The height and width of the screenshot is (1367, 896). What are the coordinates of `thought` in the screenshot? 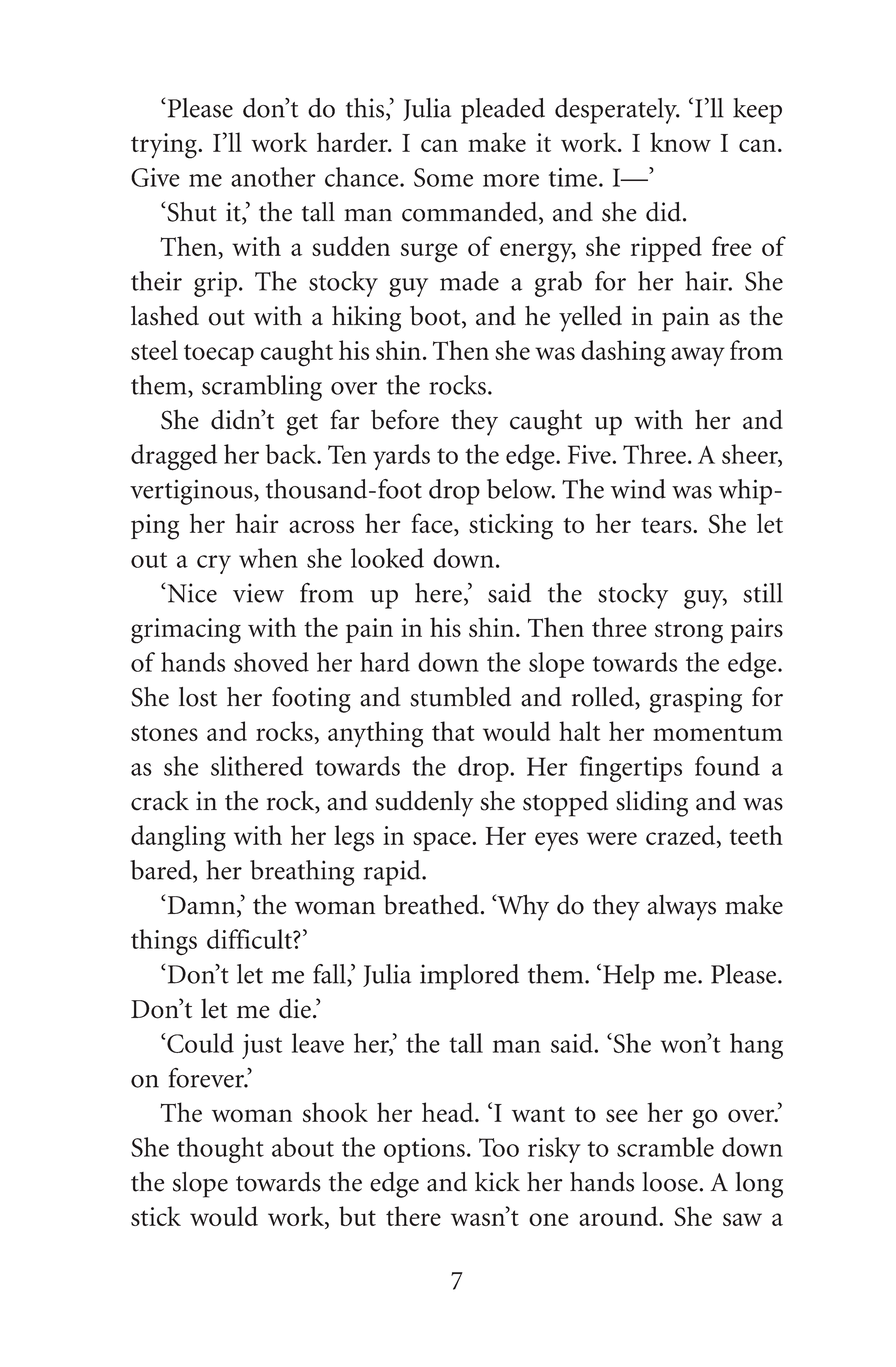 It's located at (220, 1150).
